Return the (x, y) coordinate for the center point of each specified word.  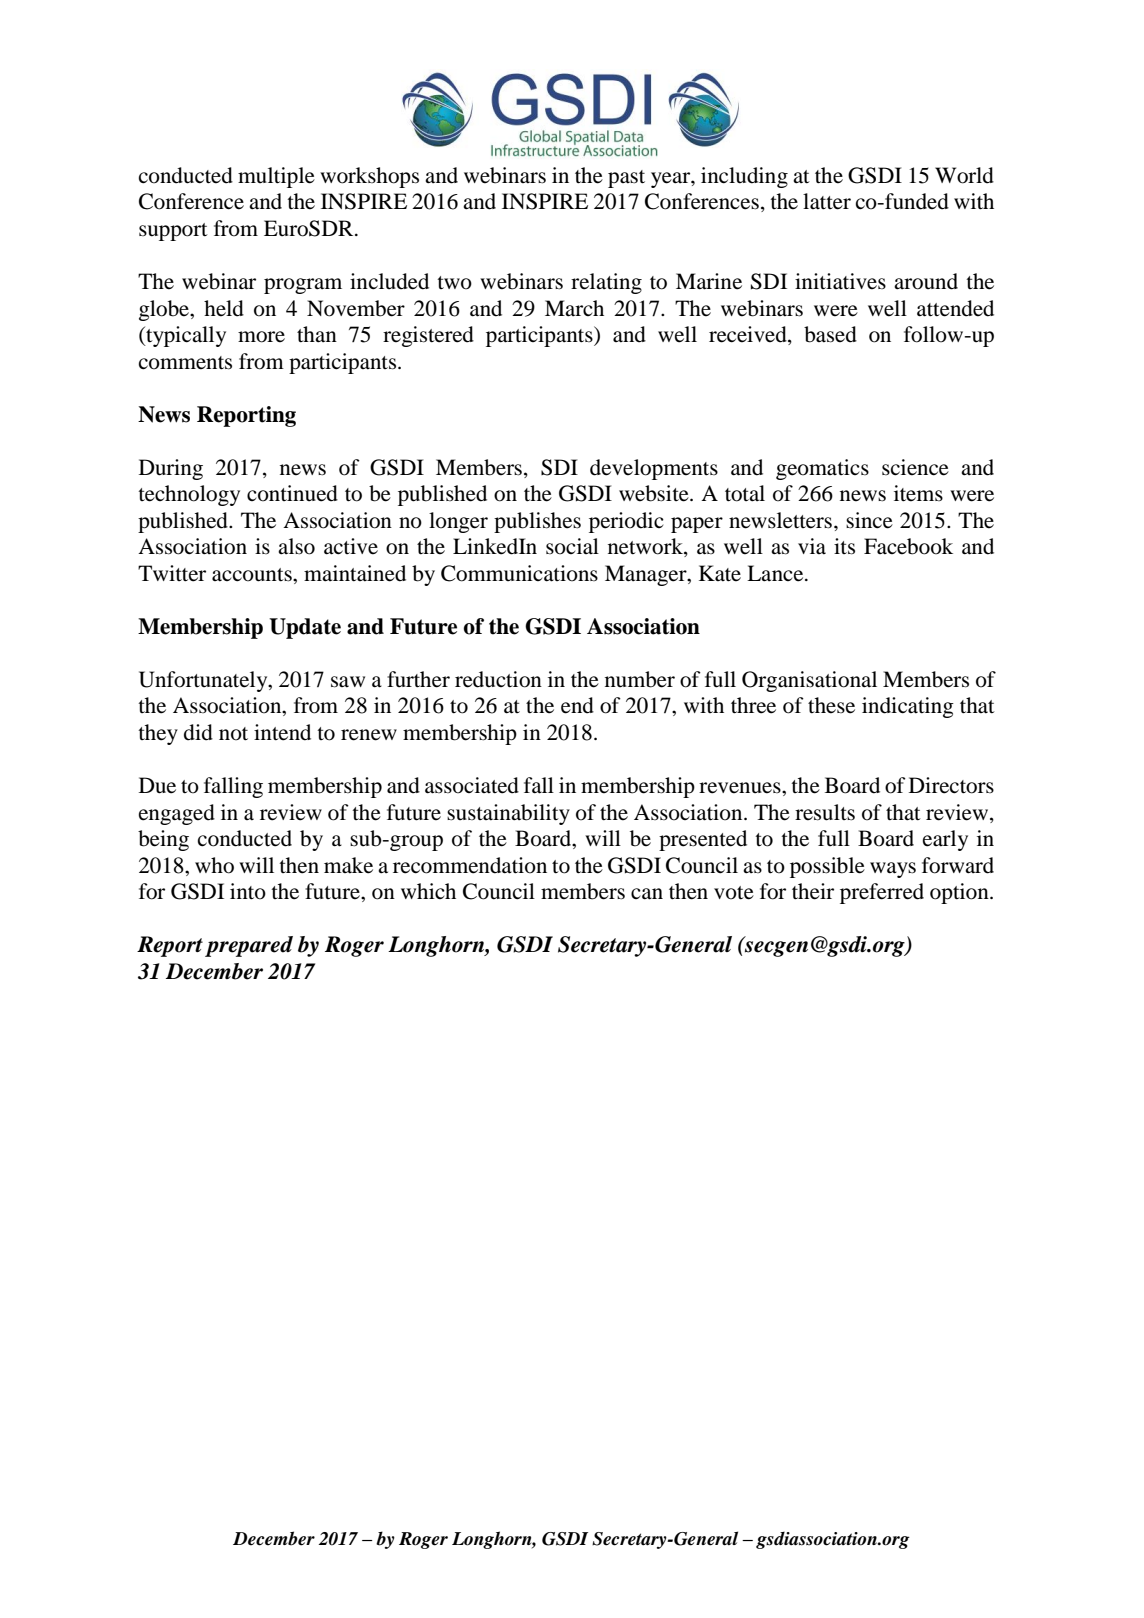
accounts (253, 575)
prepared (249, 946)
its (844, 546)
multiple (276, 177)
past (626, 179)
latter (827, 201)
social (572, 546)
